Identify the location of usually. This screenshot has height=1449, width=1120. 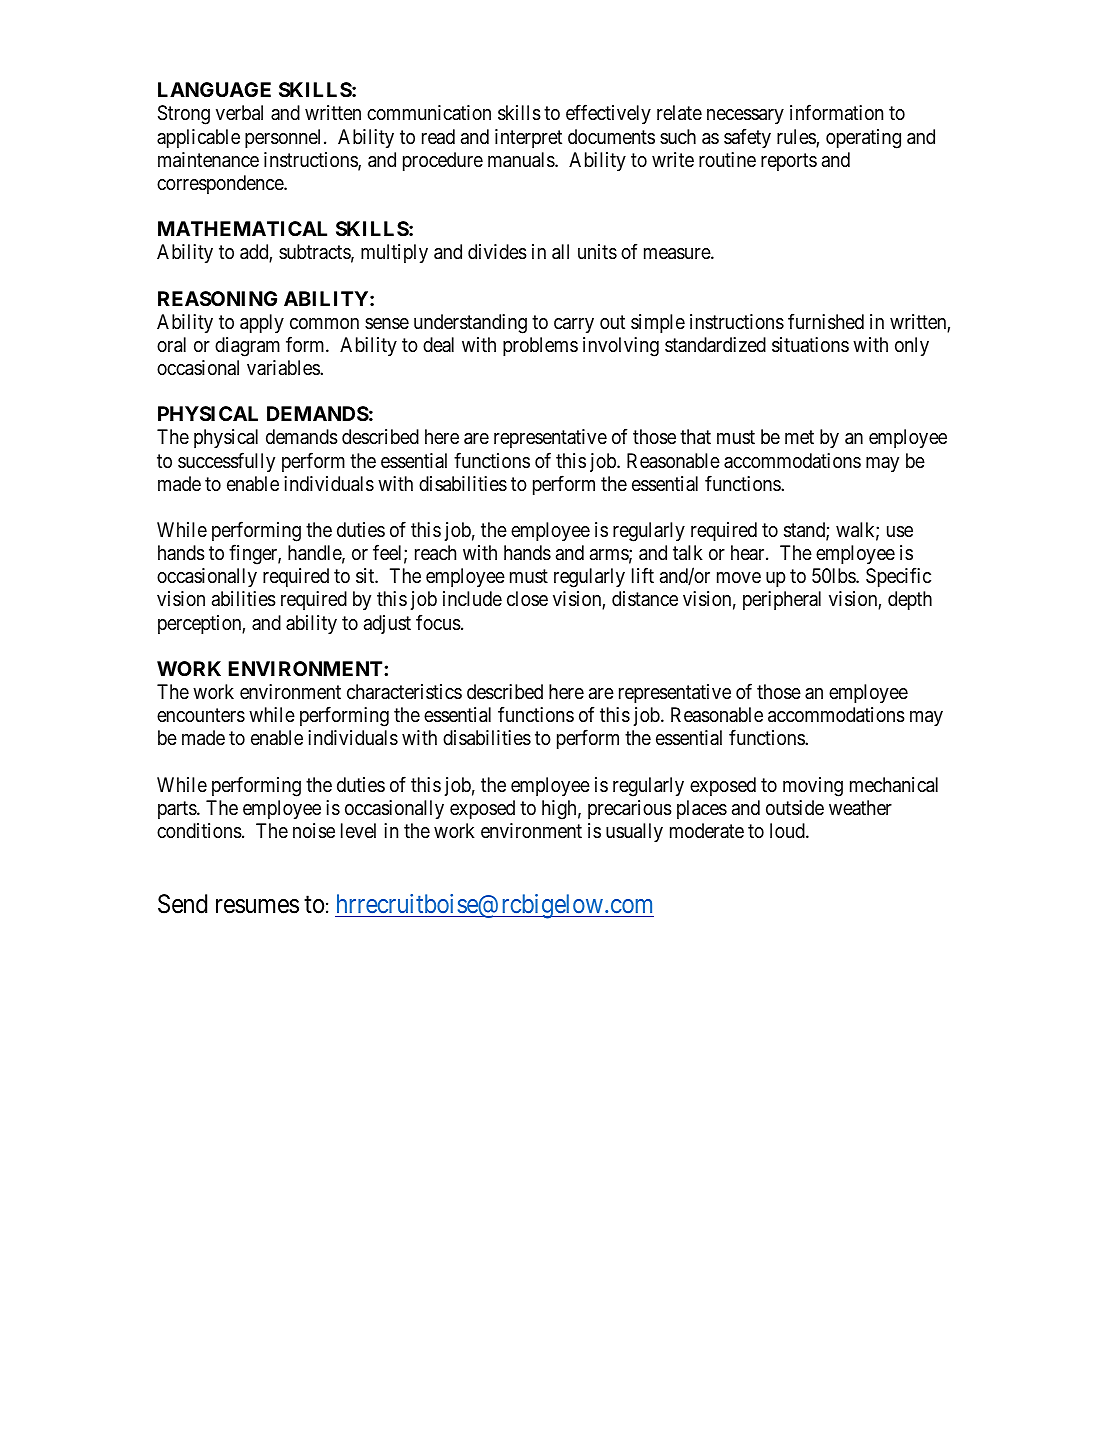
(634, 832).
